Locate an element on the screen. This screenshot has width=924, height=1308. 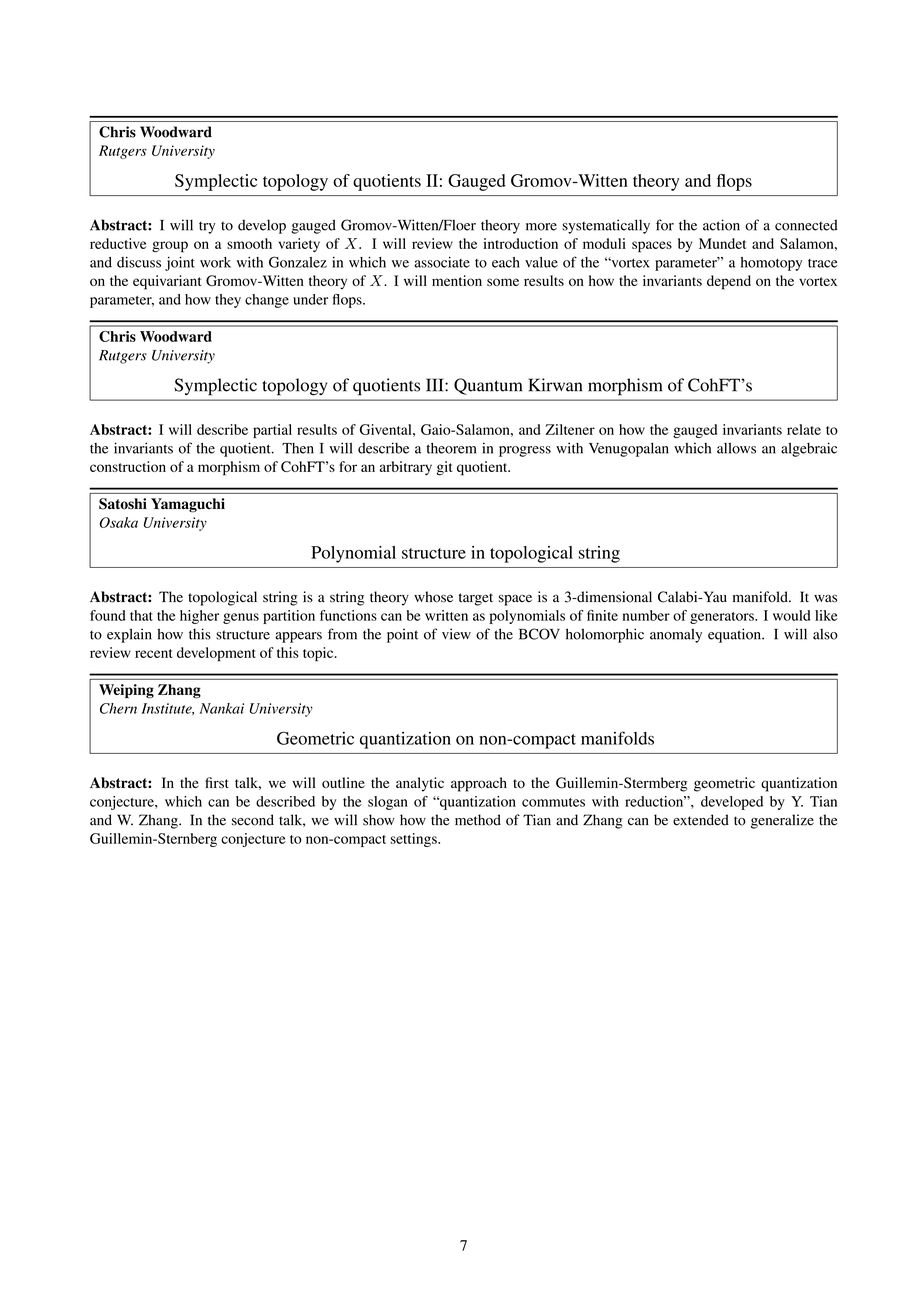
method is located at coordinates (478, 820).
